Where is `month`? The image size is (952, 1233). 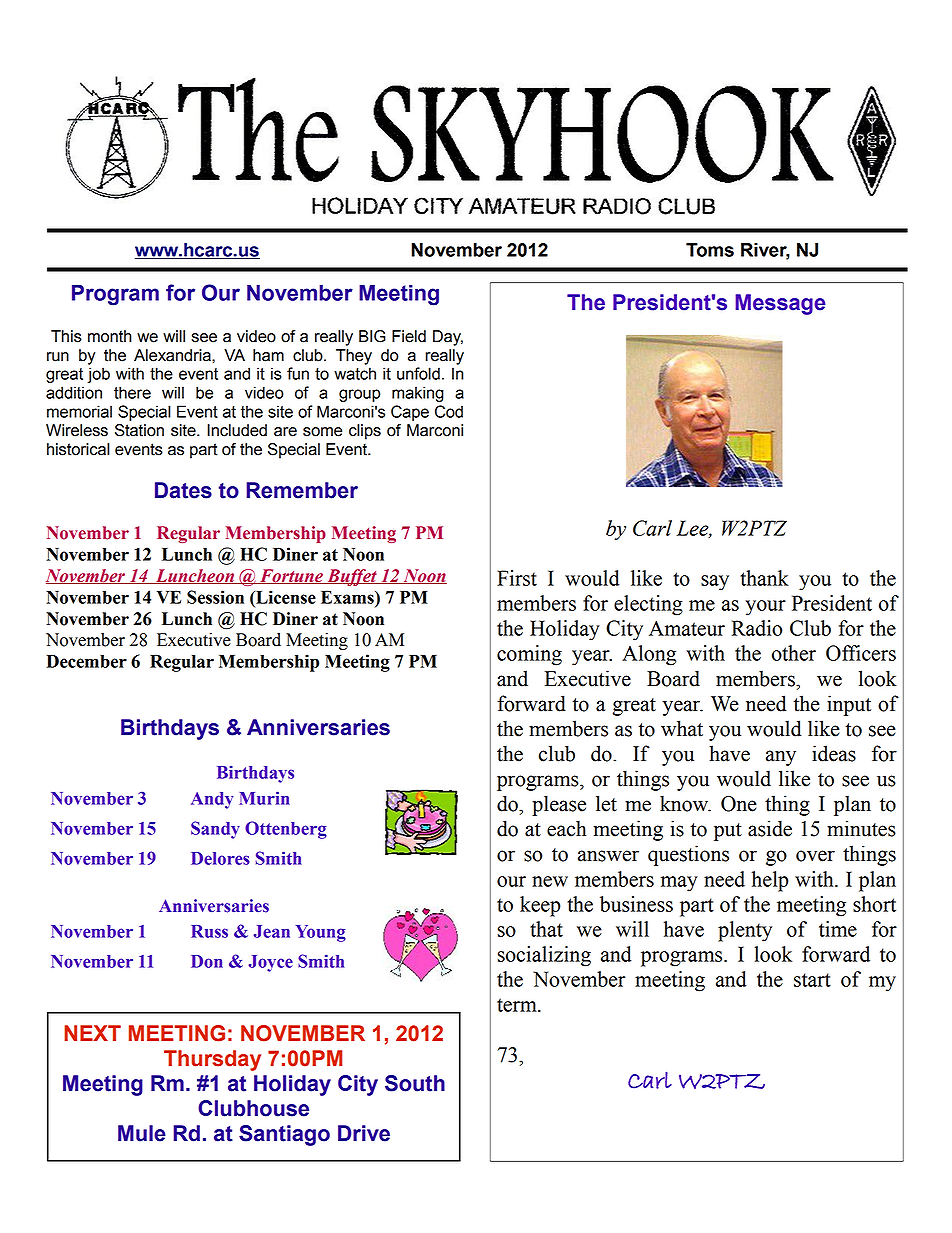 month is located at coordinates (110, 336).
